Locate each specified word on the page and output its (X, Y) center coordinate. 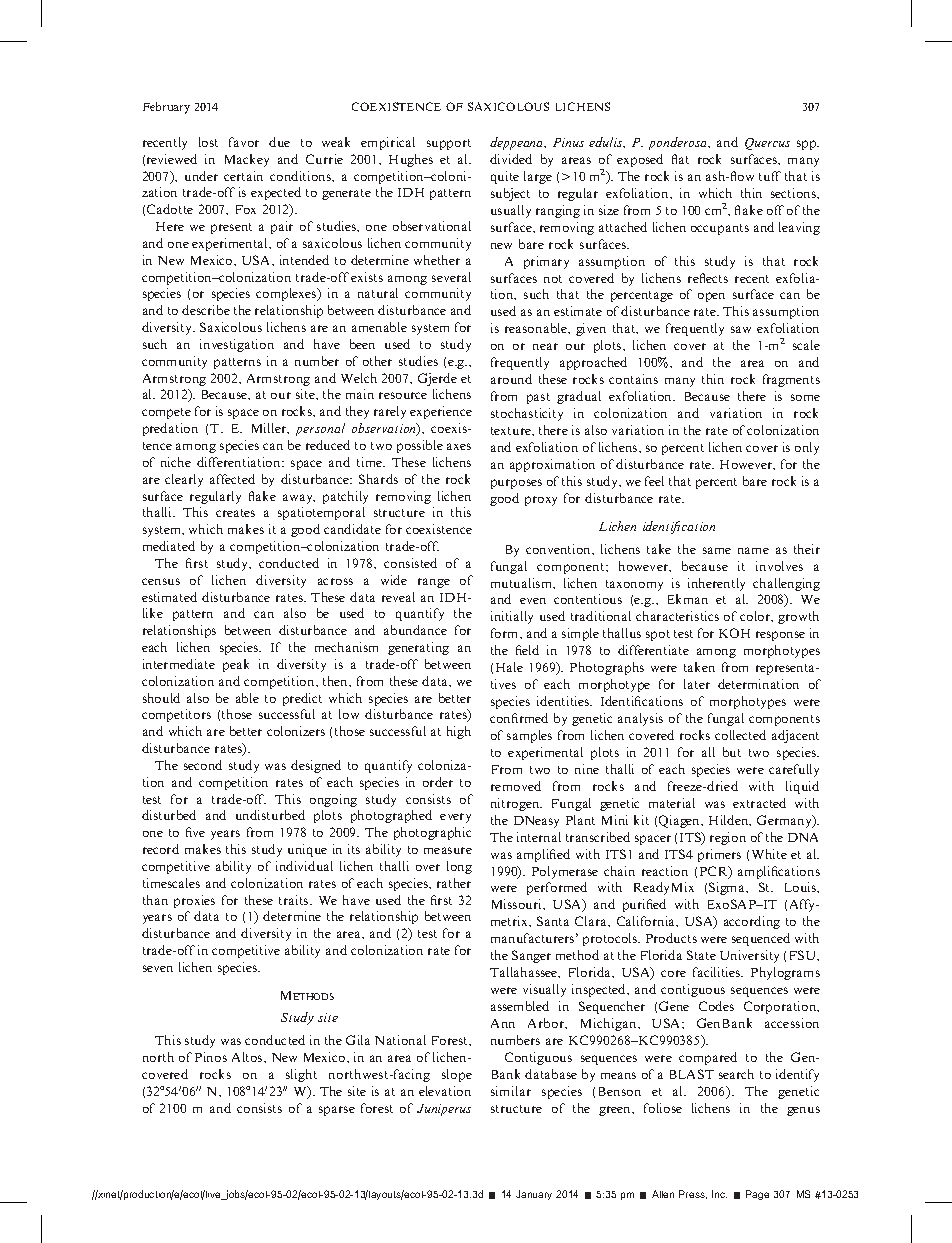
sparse (337, 1111)
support (449, 144)
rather (454, 883)
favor (244, 142)
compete (166, 413)
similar (511, 1091)
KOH (734, 633)
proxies (194, 901)
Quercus (767, 144)
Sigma (728, 888)
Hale (509, 667)
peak (236, 665)
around (511, 379)
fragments (791, 380)
